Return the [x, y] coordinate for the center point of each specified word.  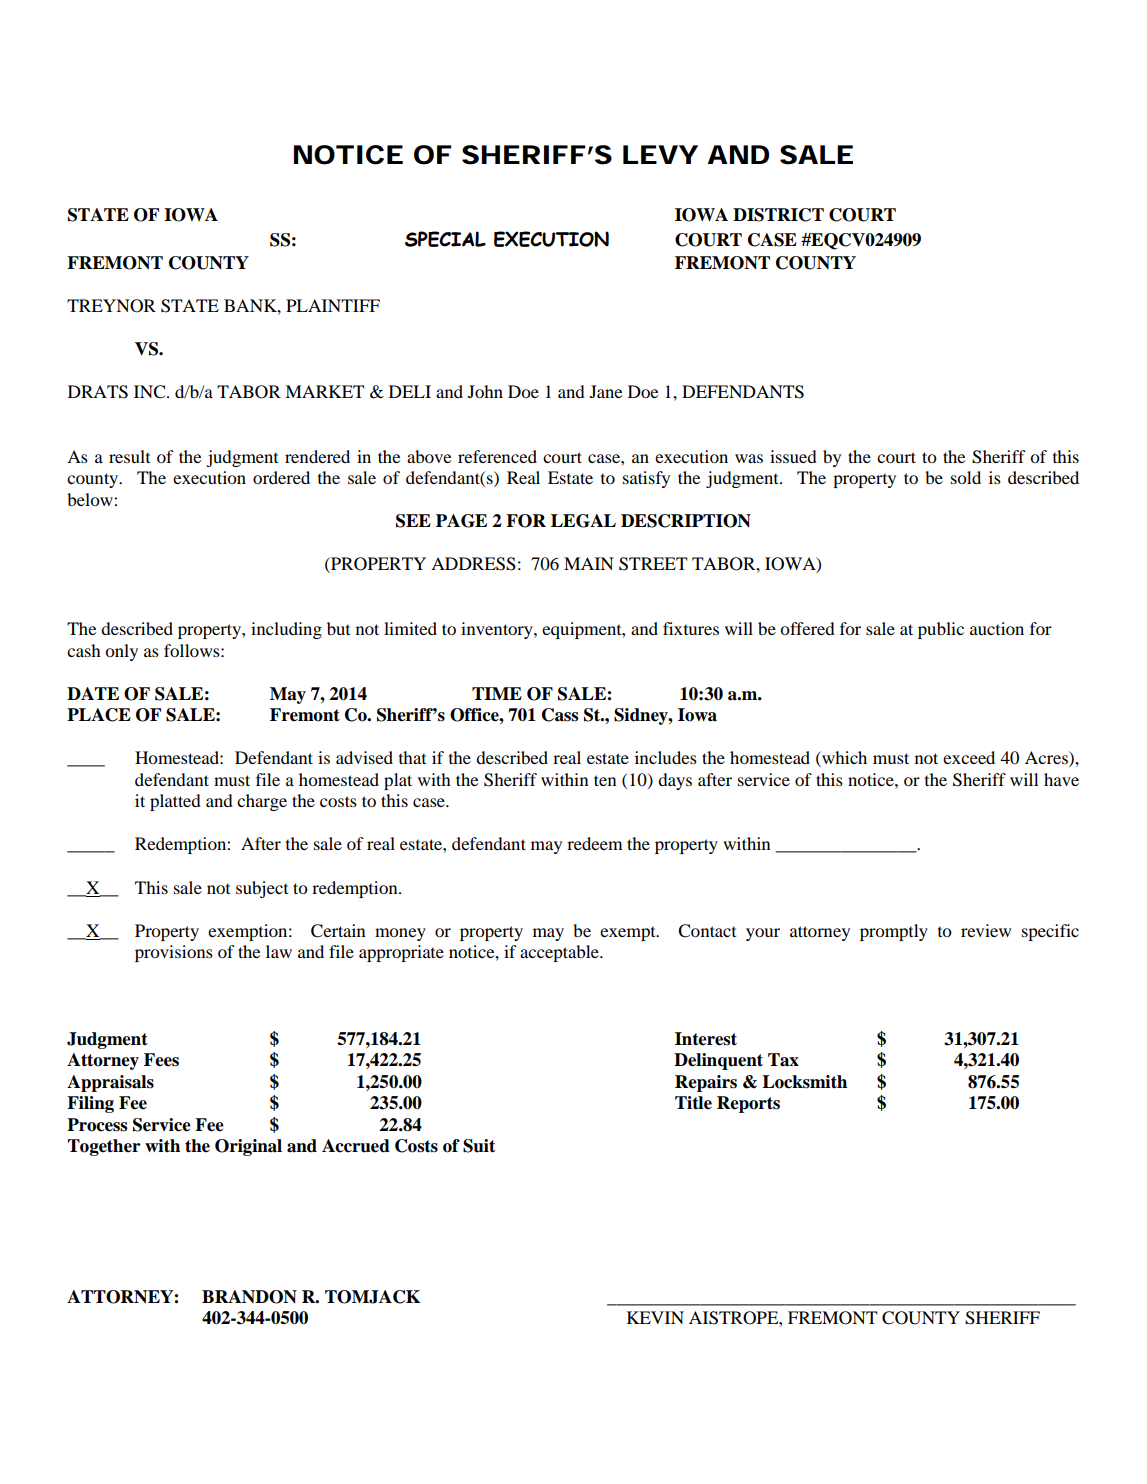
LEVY [660, 154]
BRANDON [249, 1297]
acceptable [560, 953]
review [986, 930]
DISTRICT [778, 215]
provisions [174, 953]
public [941, 630]
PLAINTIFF [333, 305]
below [91, 499]
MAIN [589, 563]
